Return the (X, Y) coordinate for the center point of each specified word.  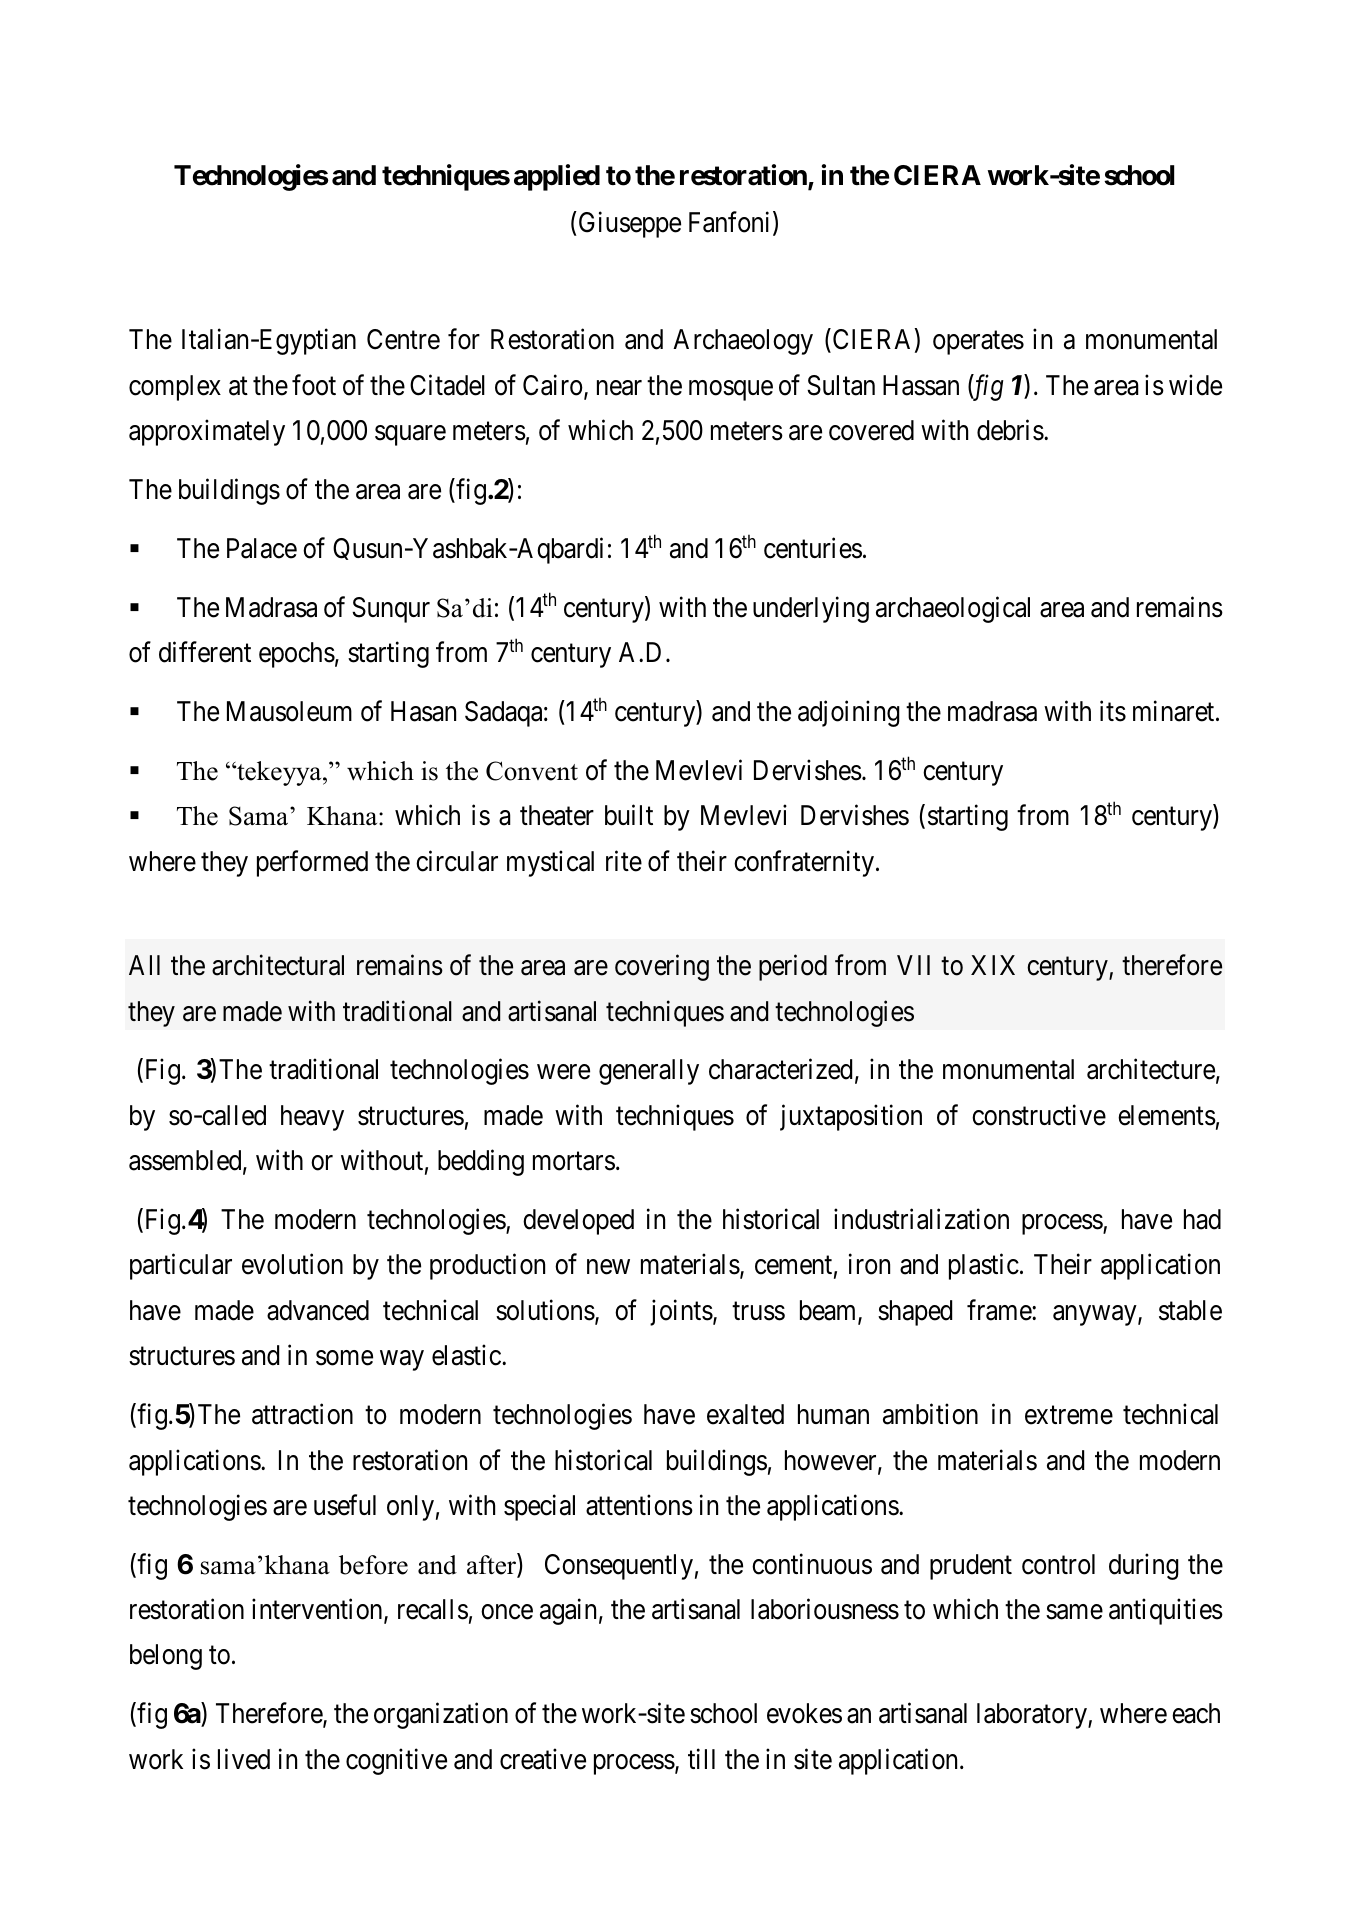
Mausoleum (289, 711)
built (629, 815)
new (608, 1267)
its (1113, 711)
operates (978, 343)
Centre (403, 339)
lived (244, 1759)
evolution (292, 1264)
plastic (984, 1267)
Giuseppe (628, 224)
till (701, 1758)
